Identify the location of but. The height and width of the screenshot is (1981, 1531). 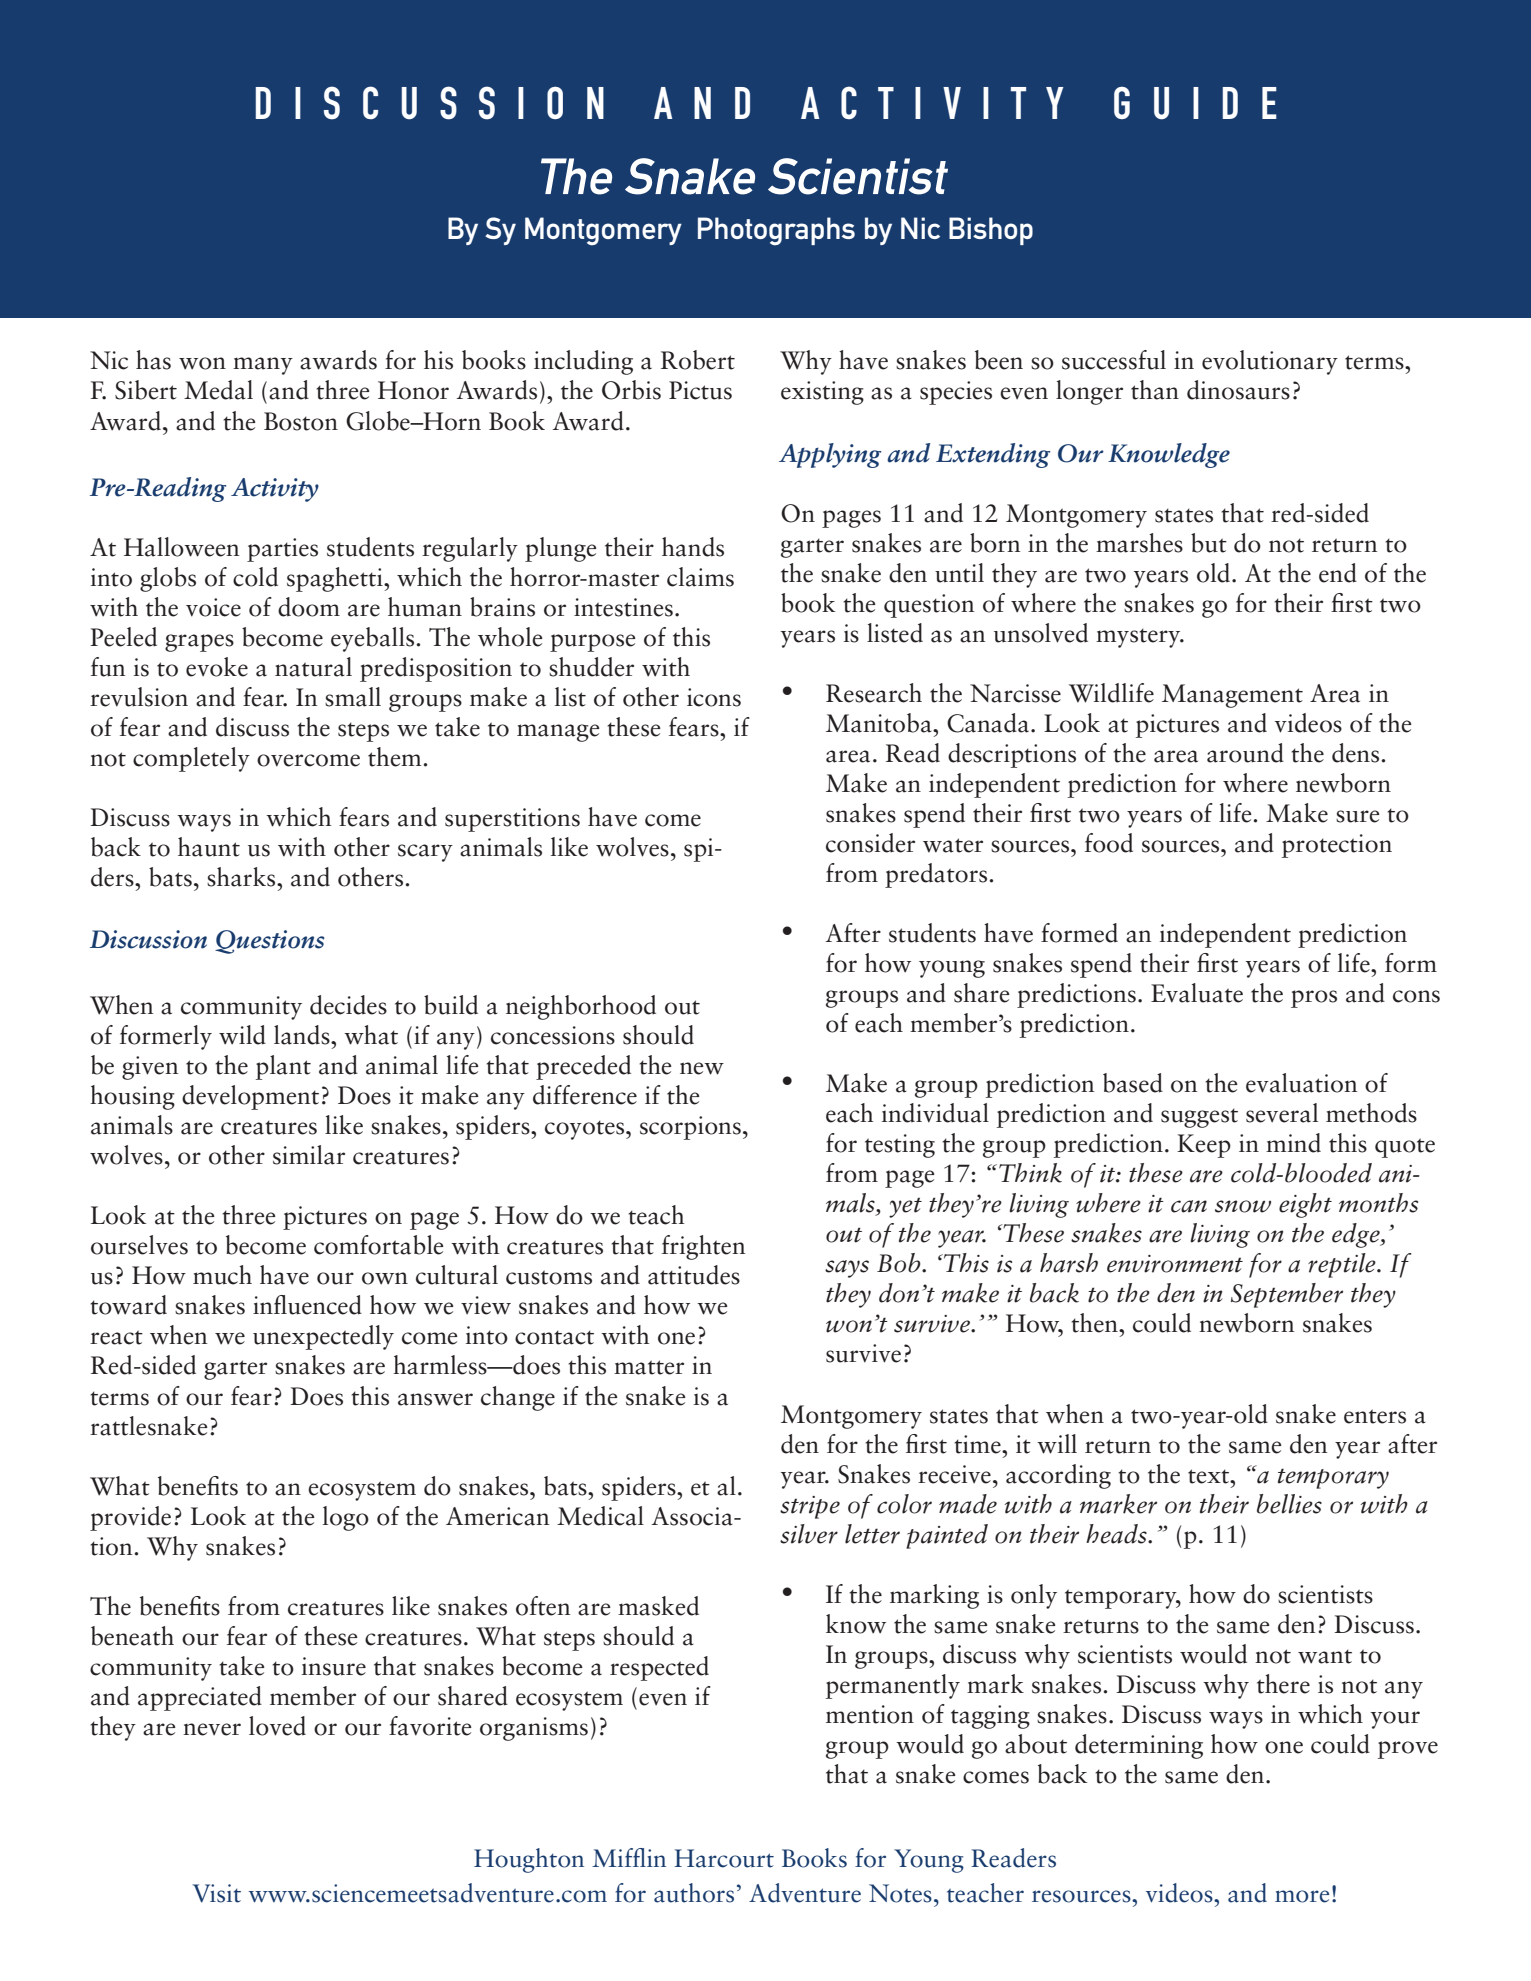
(1209, 543).
